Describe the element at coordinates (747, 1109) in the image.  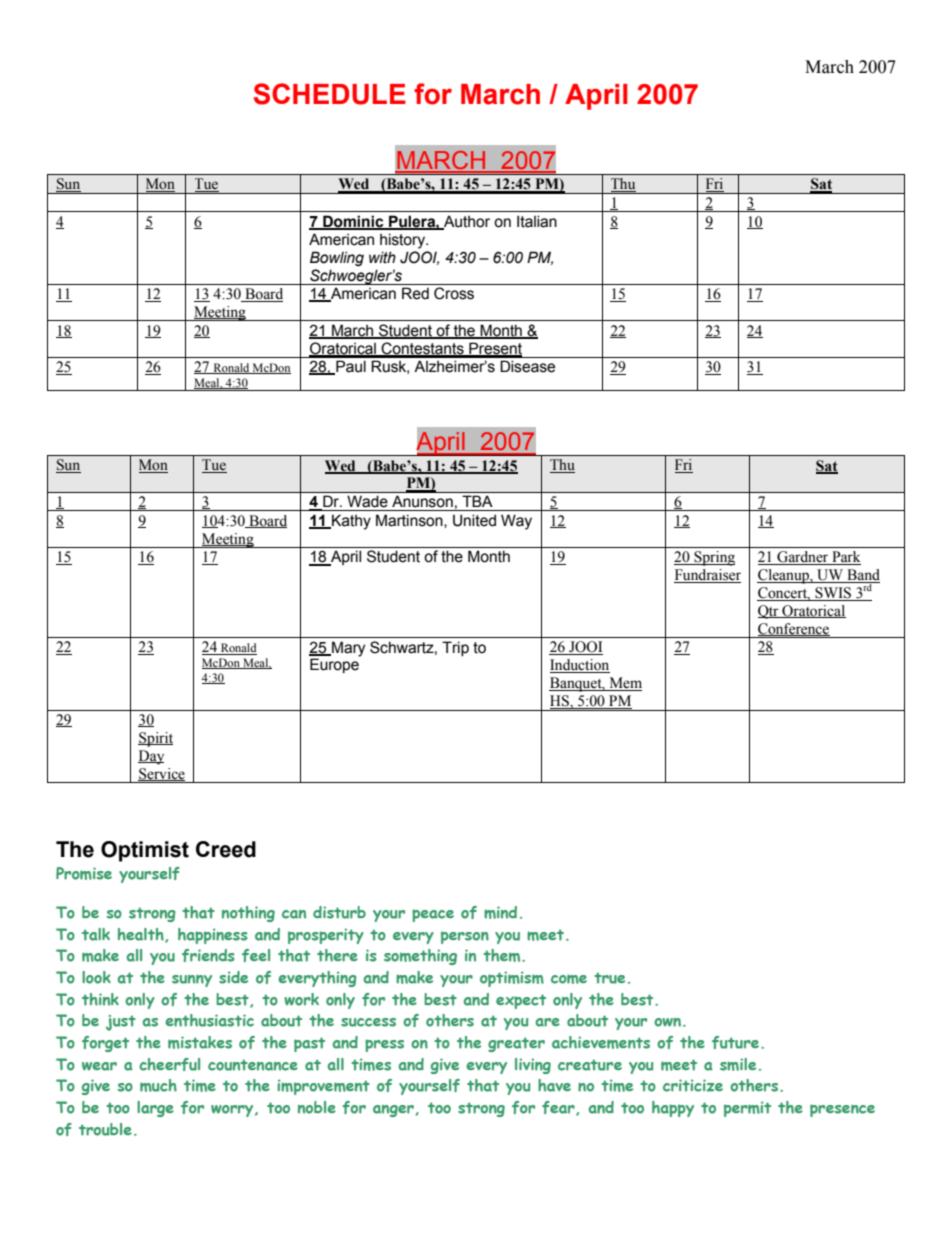
I see `permit` at that location.
